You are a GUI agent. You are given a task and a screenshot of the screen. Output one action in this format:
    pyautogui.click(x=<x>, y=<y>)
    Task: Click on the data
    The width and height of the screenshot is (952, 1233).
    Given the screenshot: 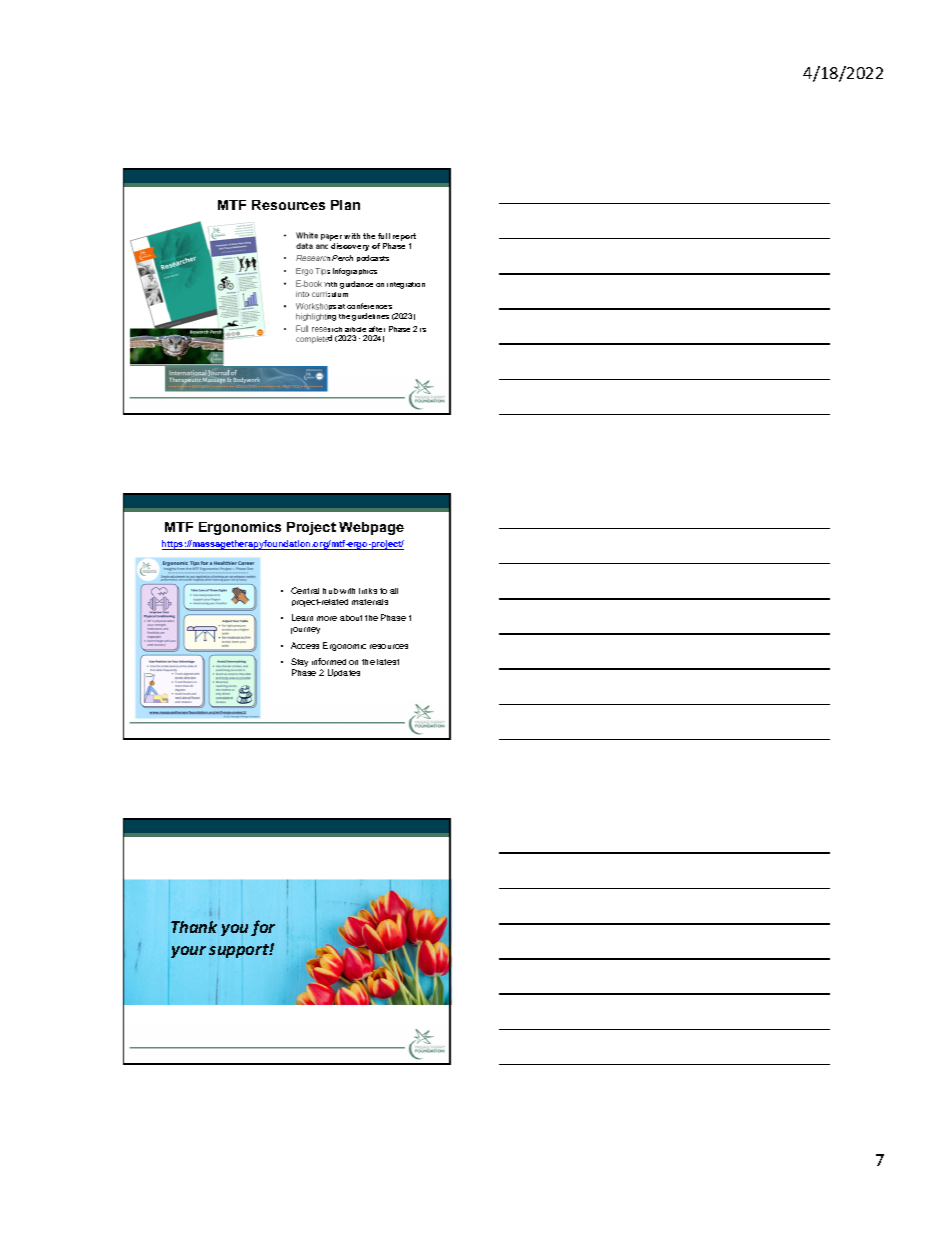 What is the action you would take?
    pyautogui.click(x=304, y=246)
